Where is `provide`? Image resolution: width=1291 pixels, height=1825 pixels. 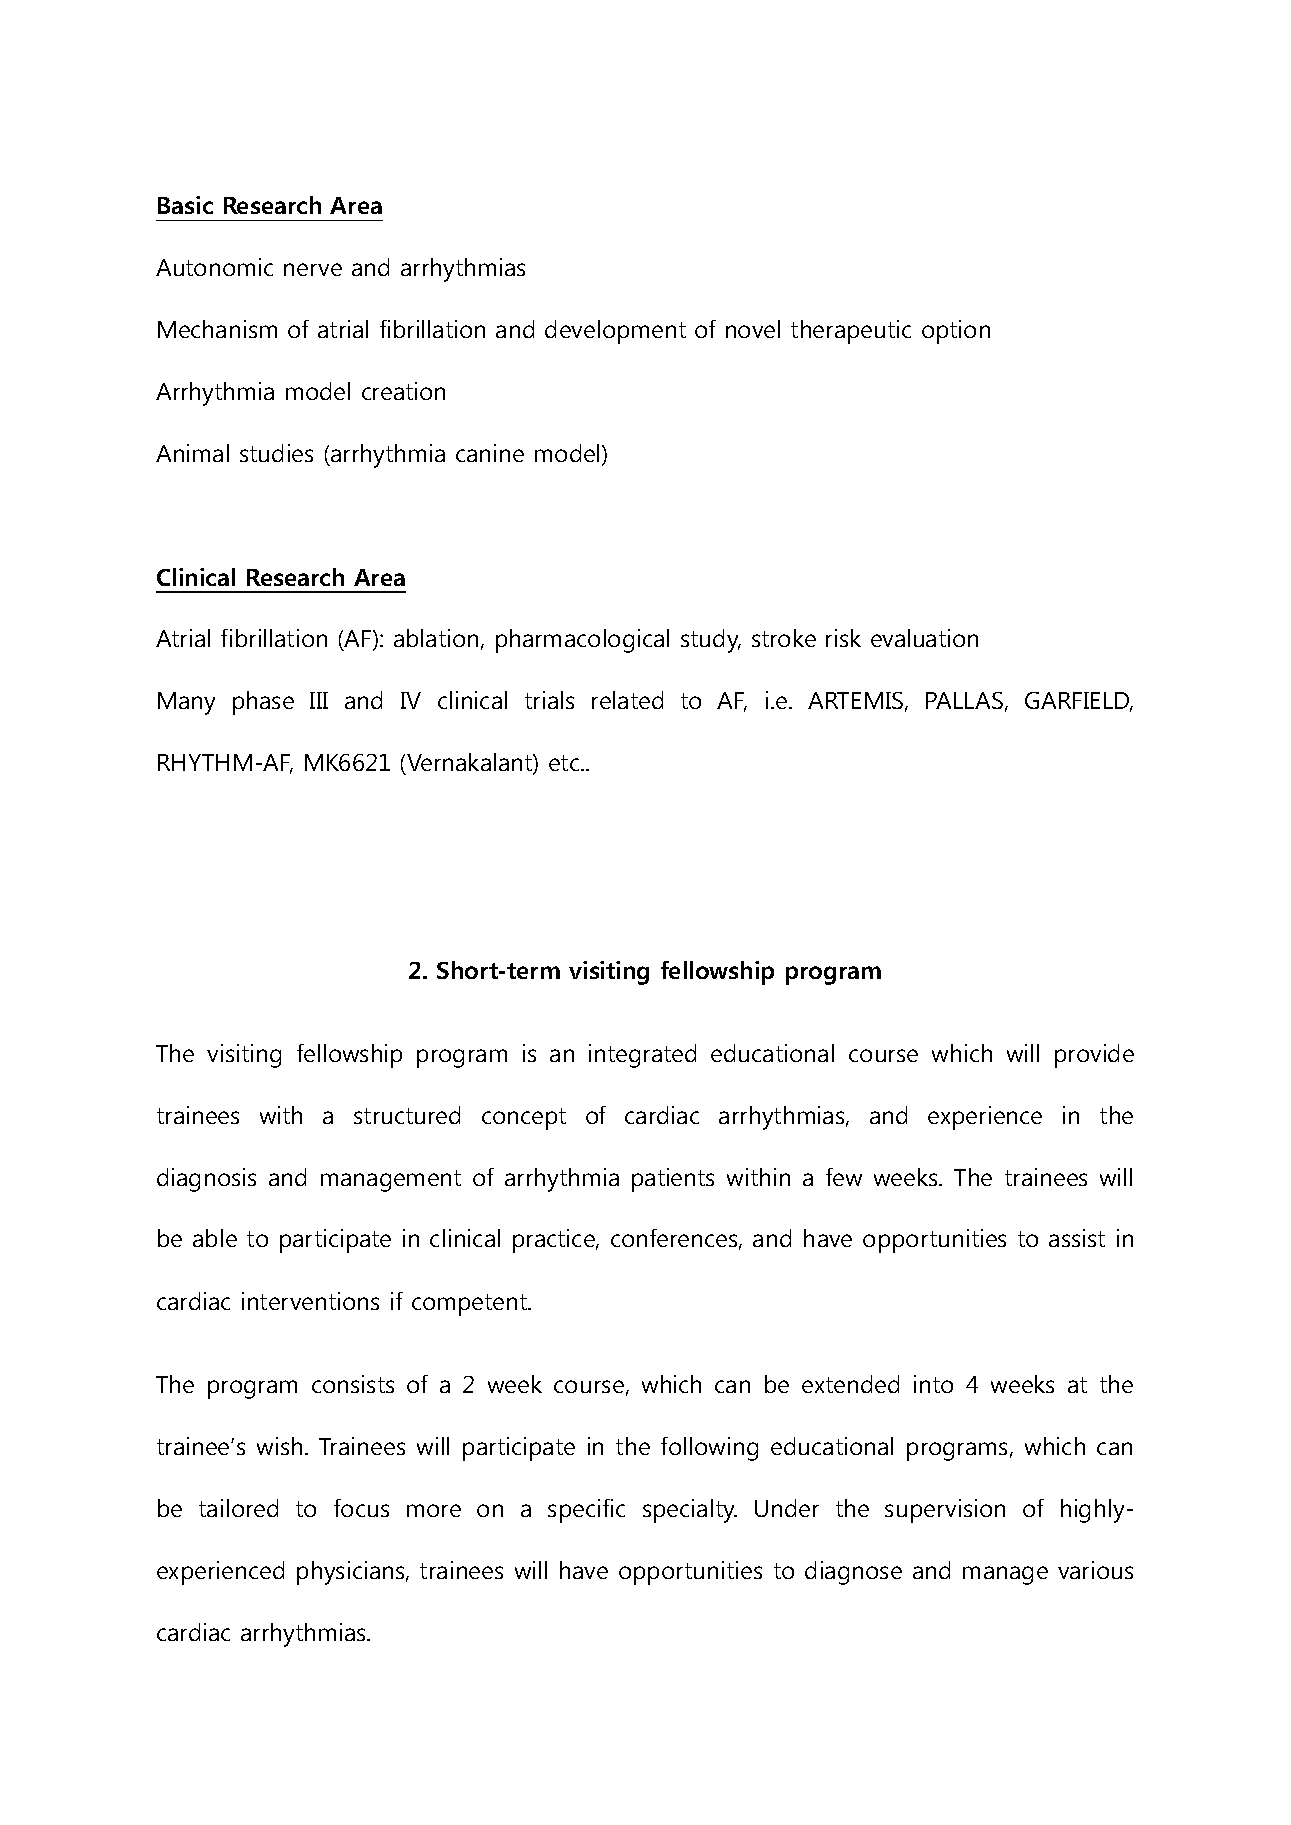 provide is located at coordinates (1094, 1056).
